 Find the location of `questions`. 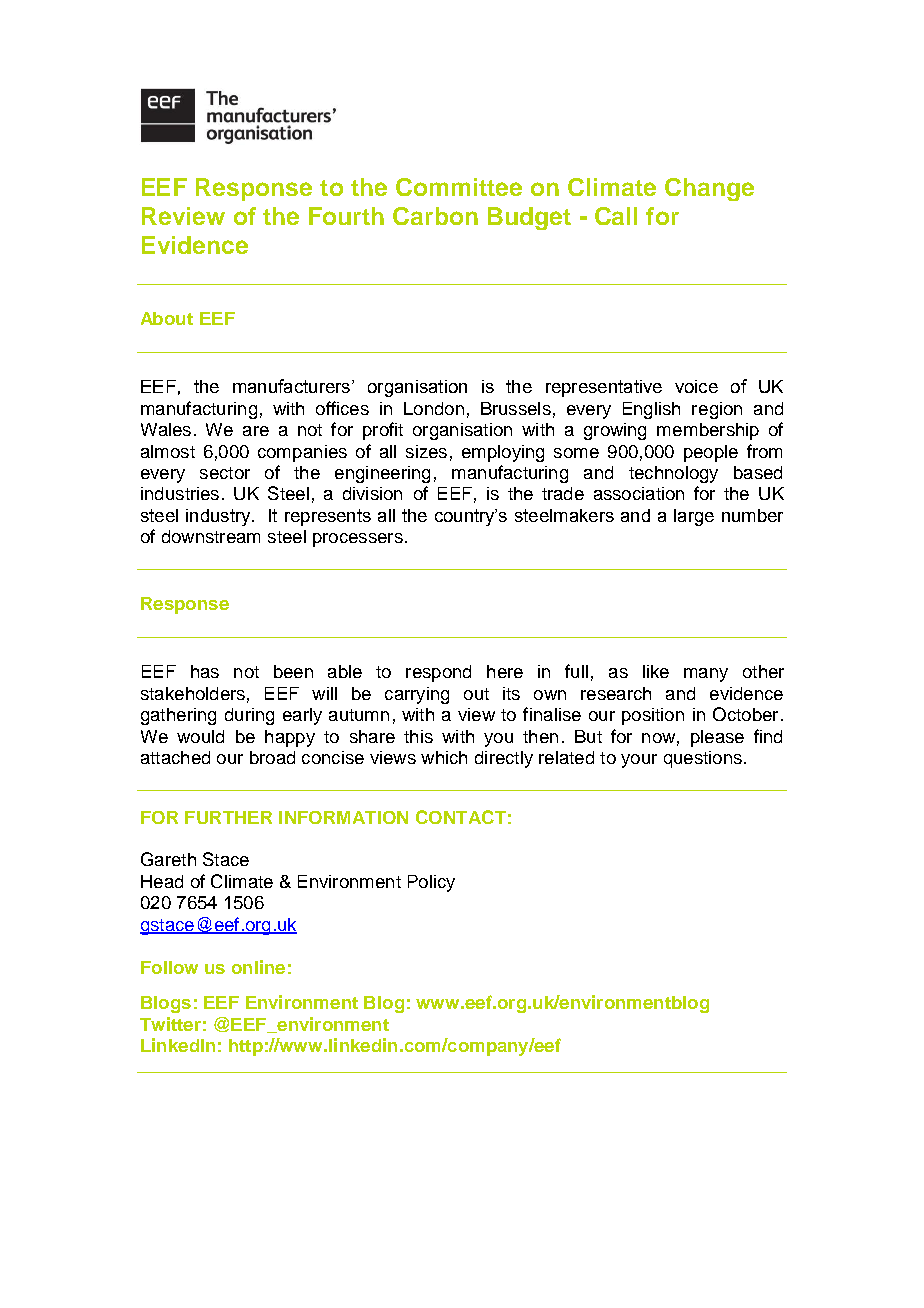

questions is located at coordinates (703, 759).
